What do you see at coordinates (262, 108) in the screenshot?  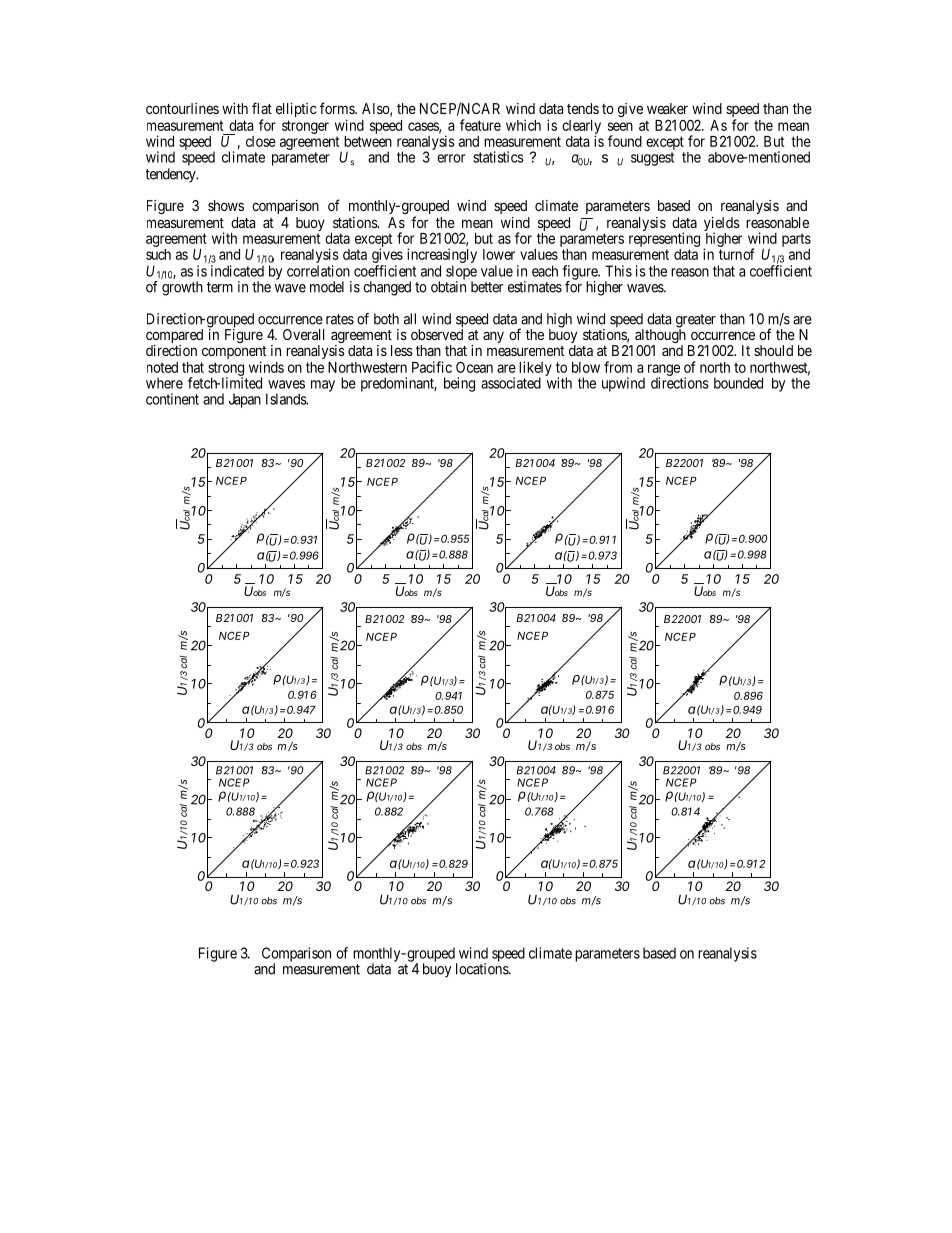 I see `flat` at bounding box center [262, 108].
